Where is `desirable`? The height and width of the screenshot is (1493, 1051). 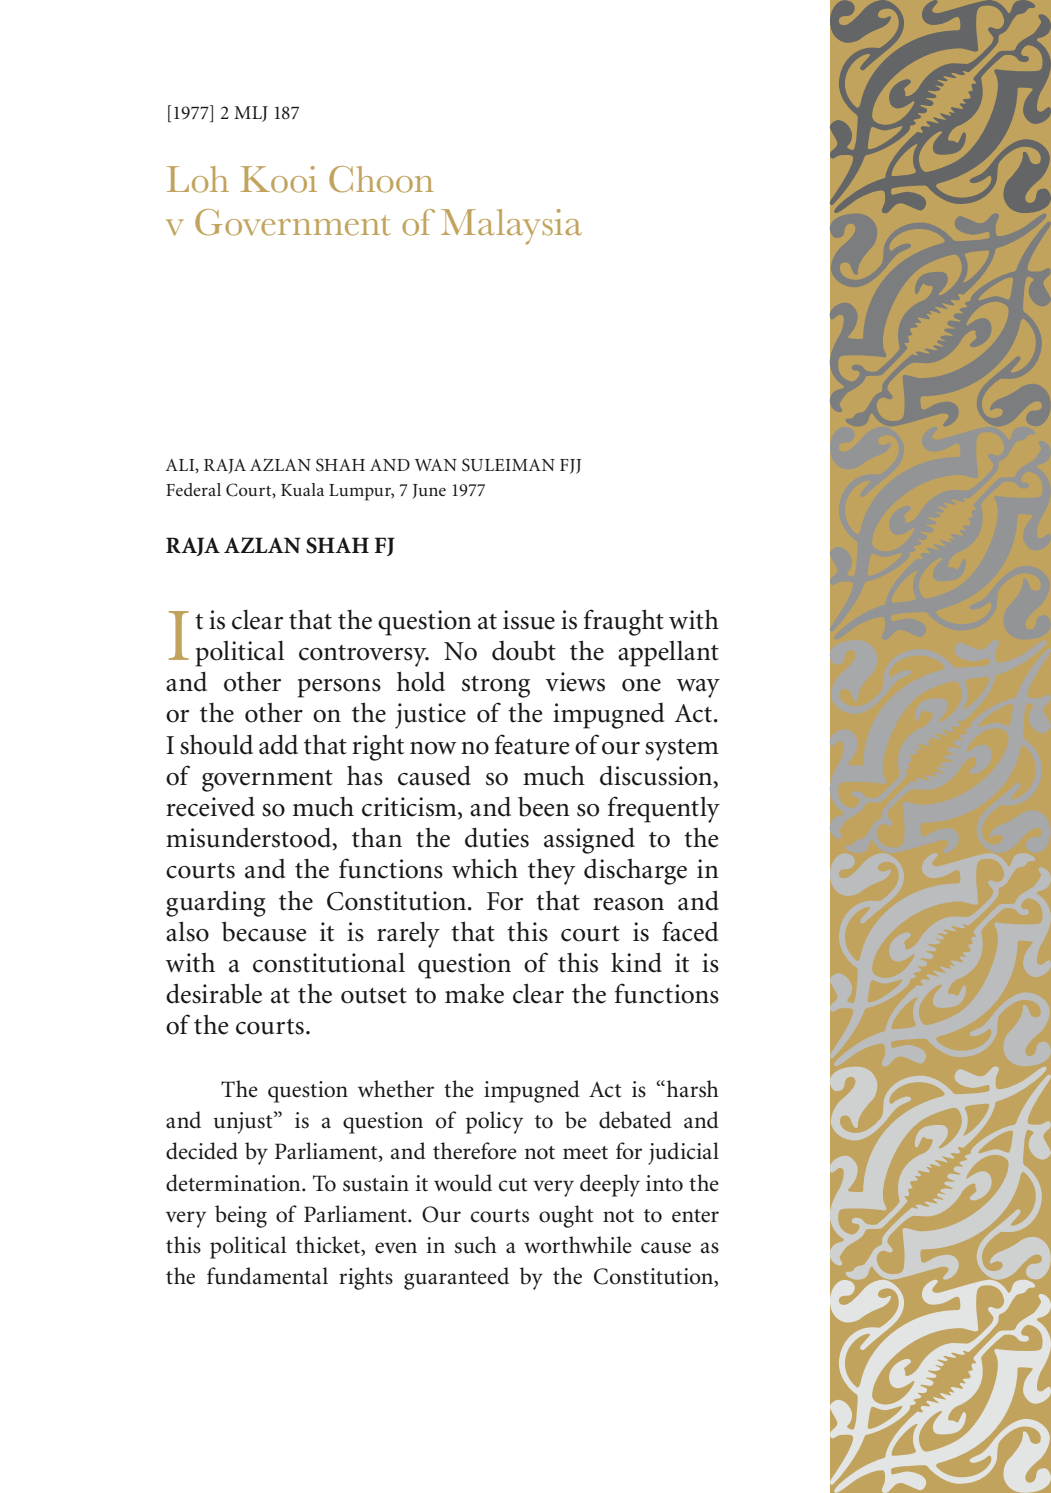
desirable is located at coordinates (214, 993).
